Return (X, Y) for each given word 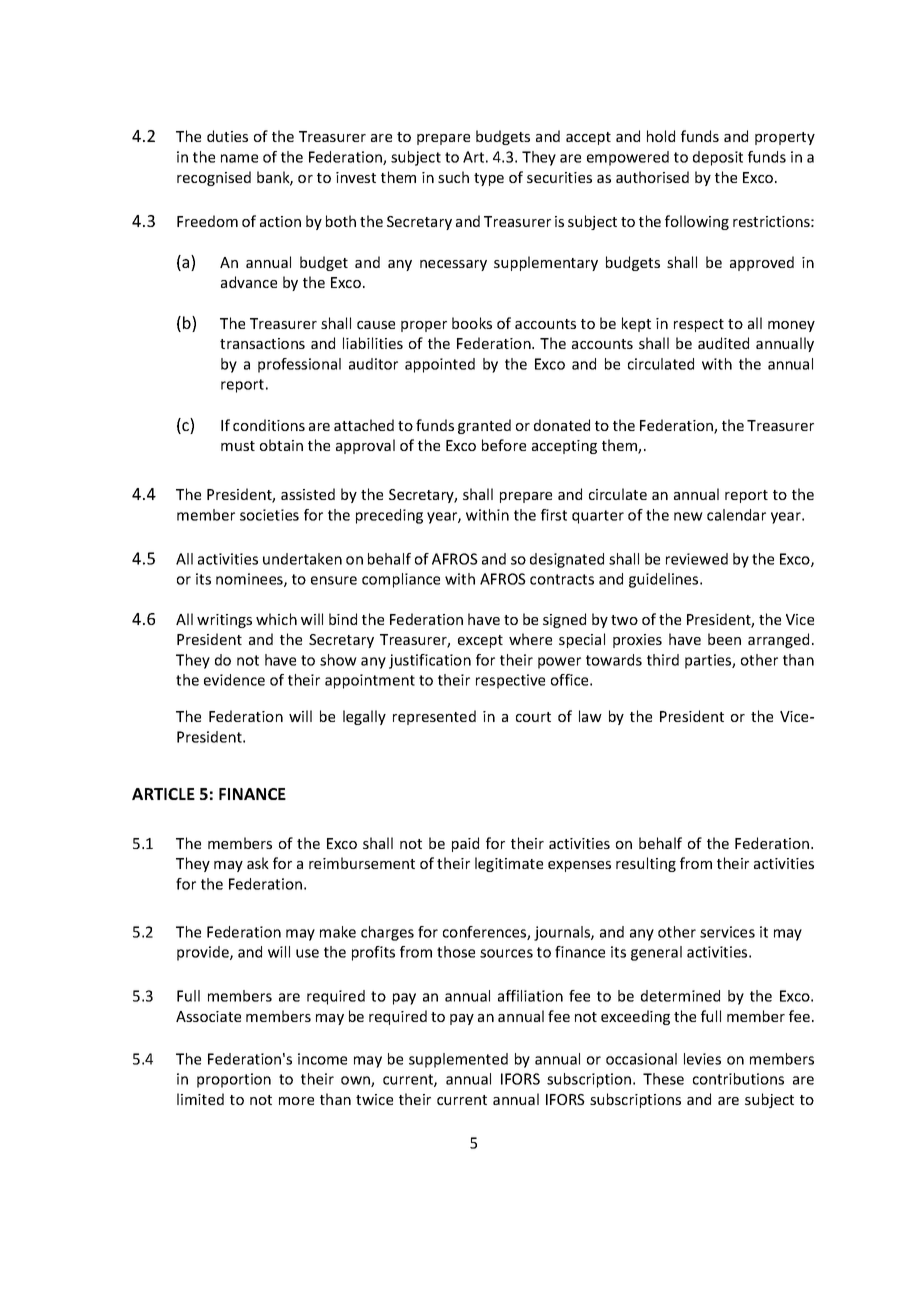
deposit (718, 158)
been (724, 639)
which (276, 619)
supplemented (458, 1060)
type (489, 179)
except (480, 641)
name (239, 158)
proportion (234, 1080)
